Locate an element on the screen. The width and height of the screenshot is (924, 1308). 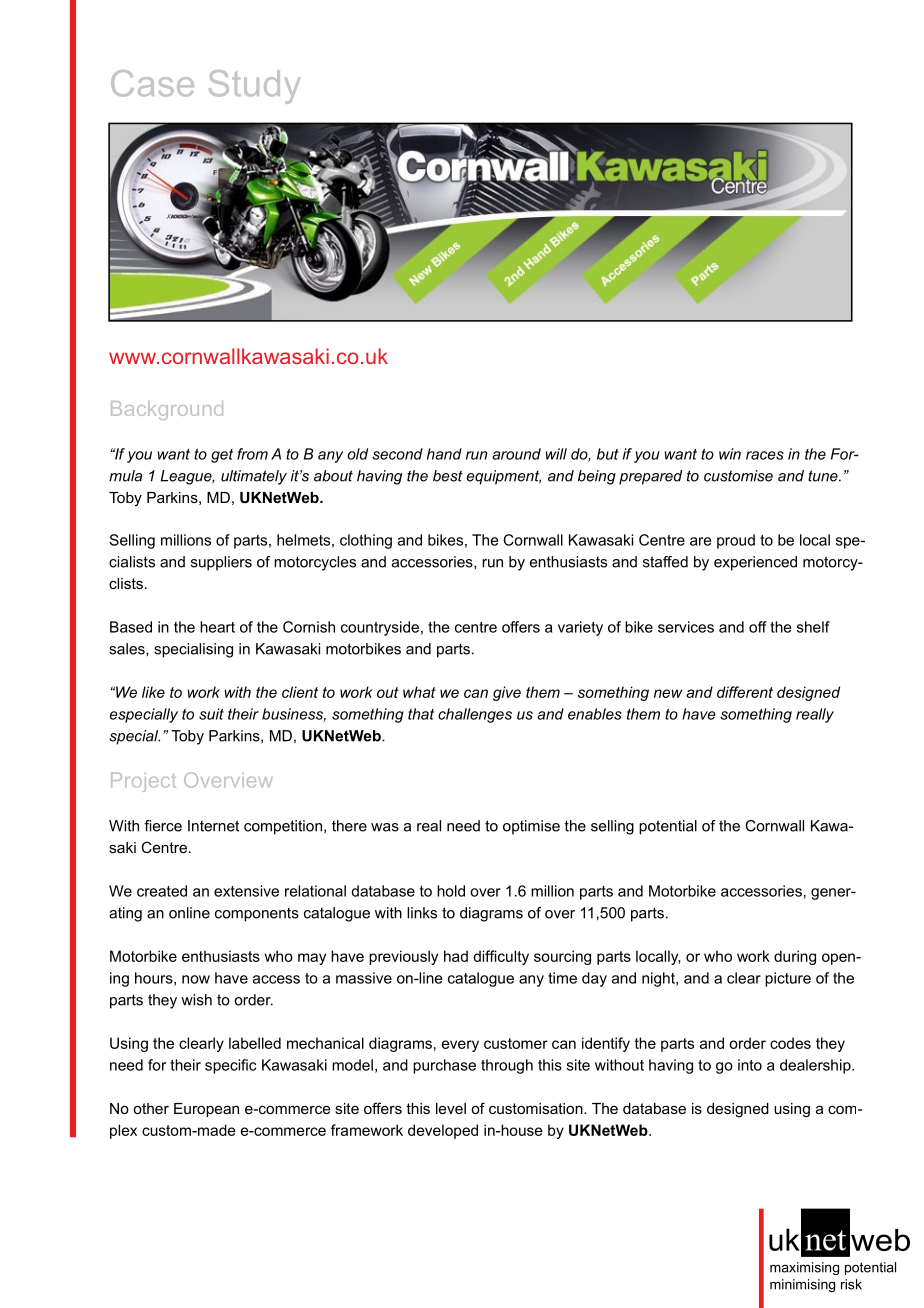
ultimately is located at coordinates (254, 477).
